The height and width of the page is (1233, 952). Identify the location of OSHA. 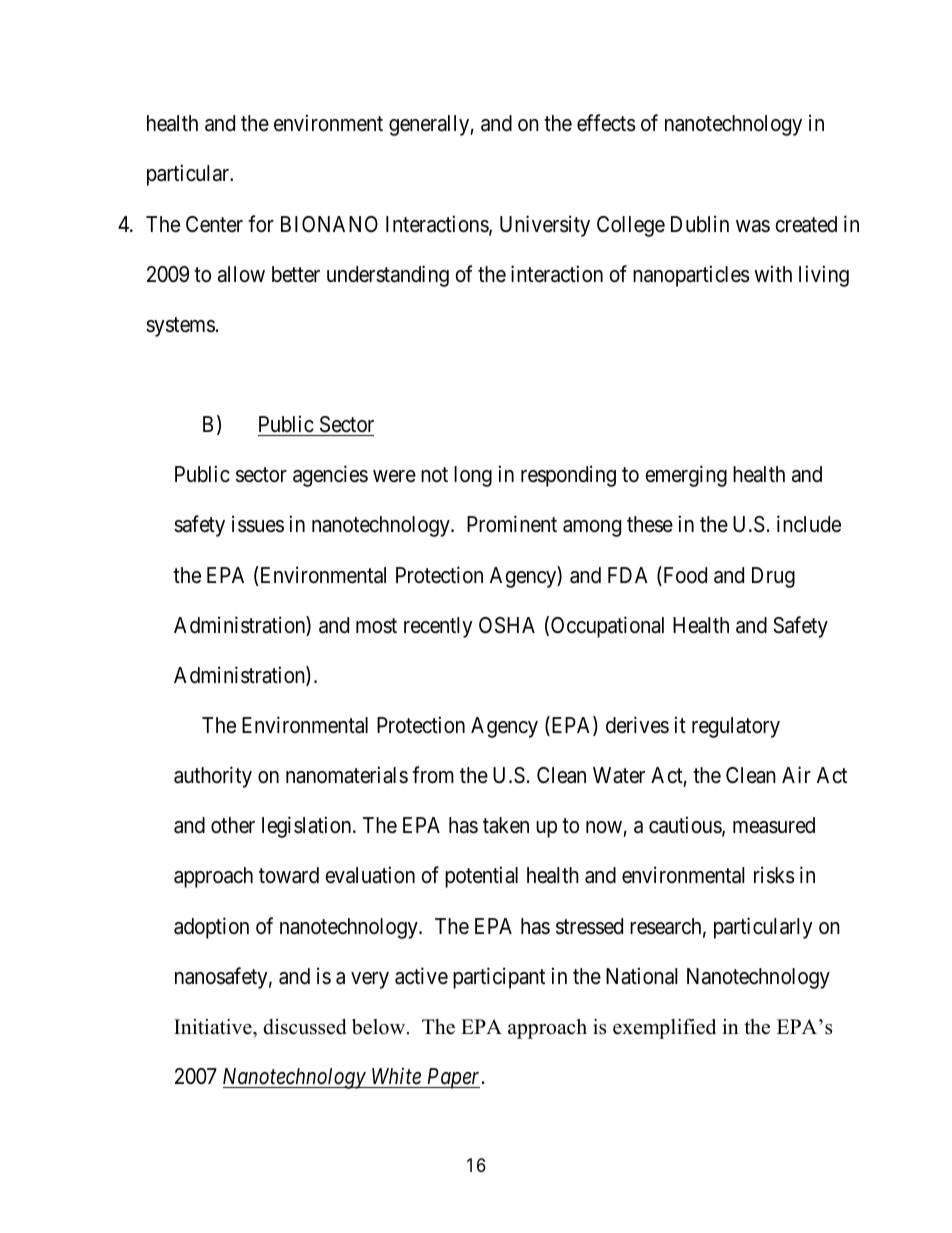
(507, 625).
